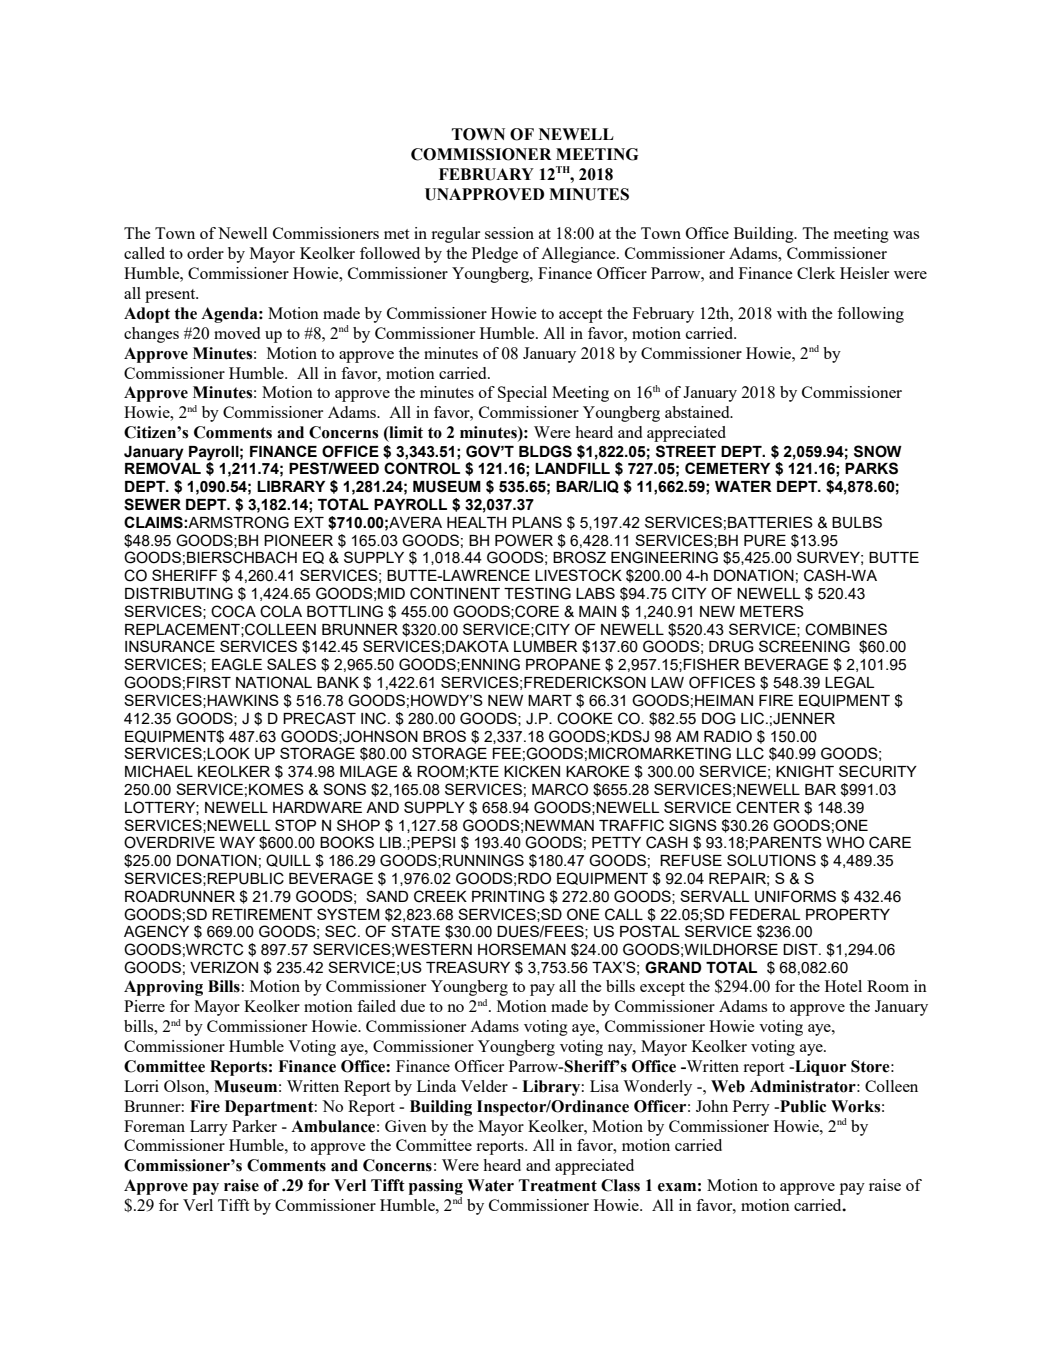  Describe the element at coordinates (816, 273) in the screenshot. I see `Clerk` at that location.
